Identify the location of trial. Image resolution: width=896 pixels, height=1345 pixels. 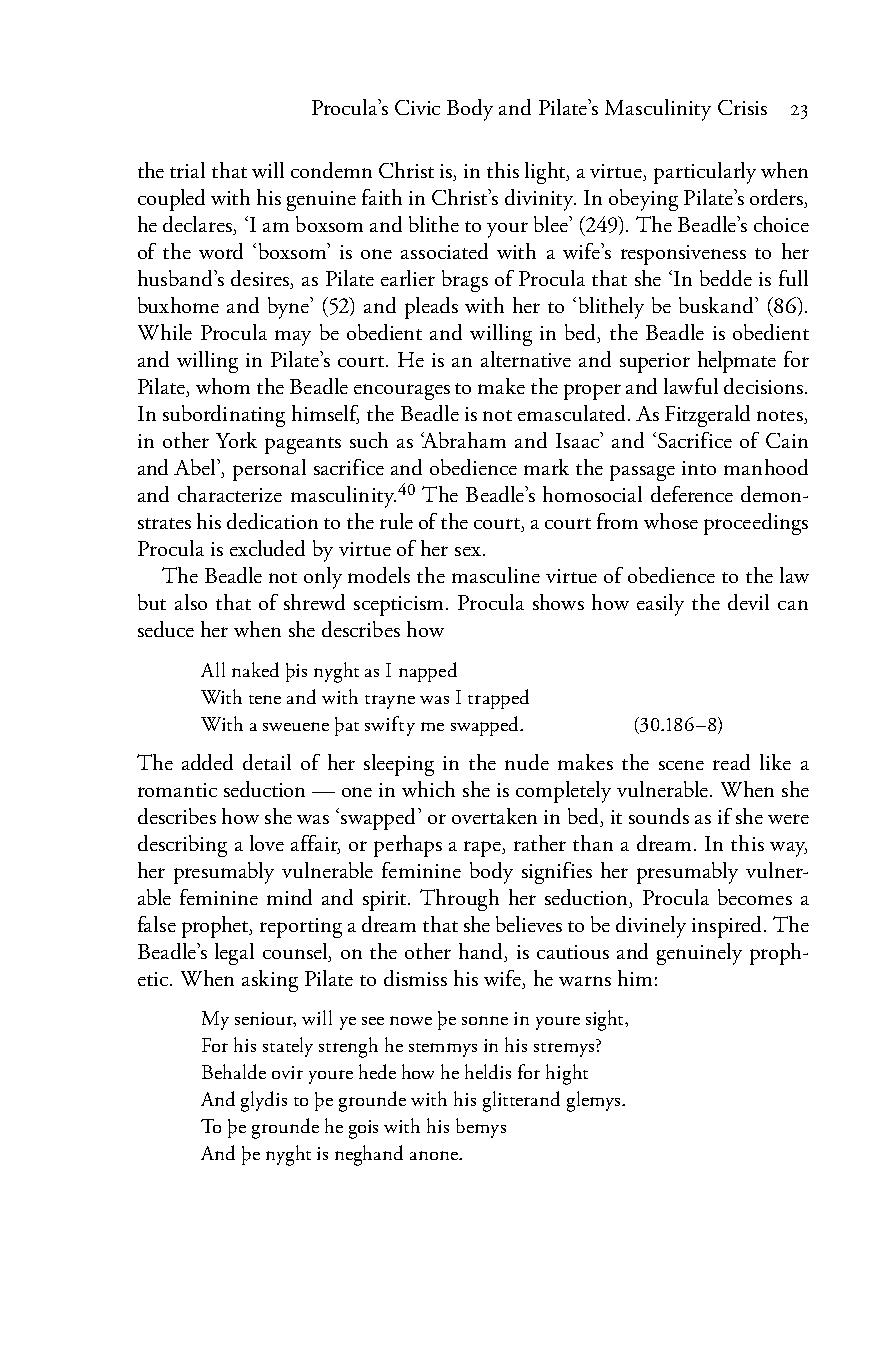
(187, 170).
